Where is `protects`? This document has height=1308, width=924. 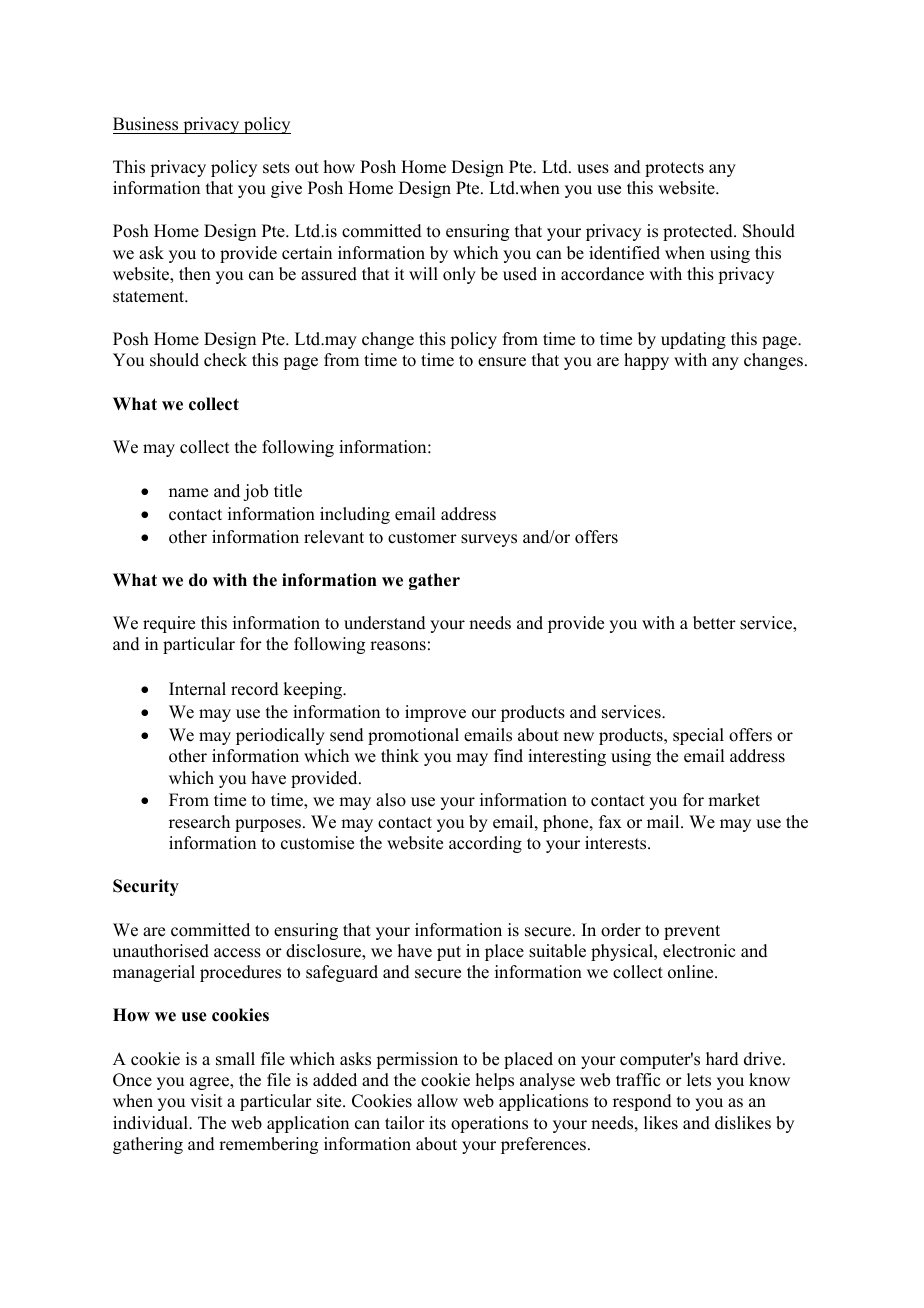 protects is located at coordinates (674, 169).
